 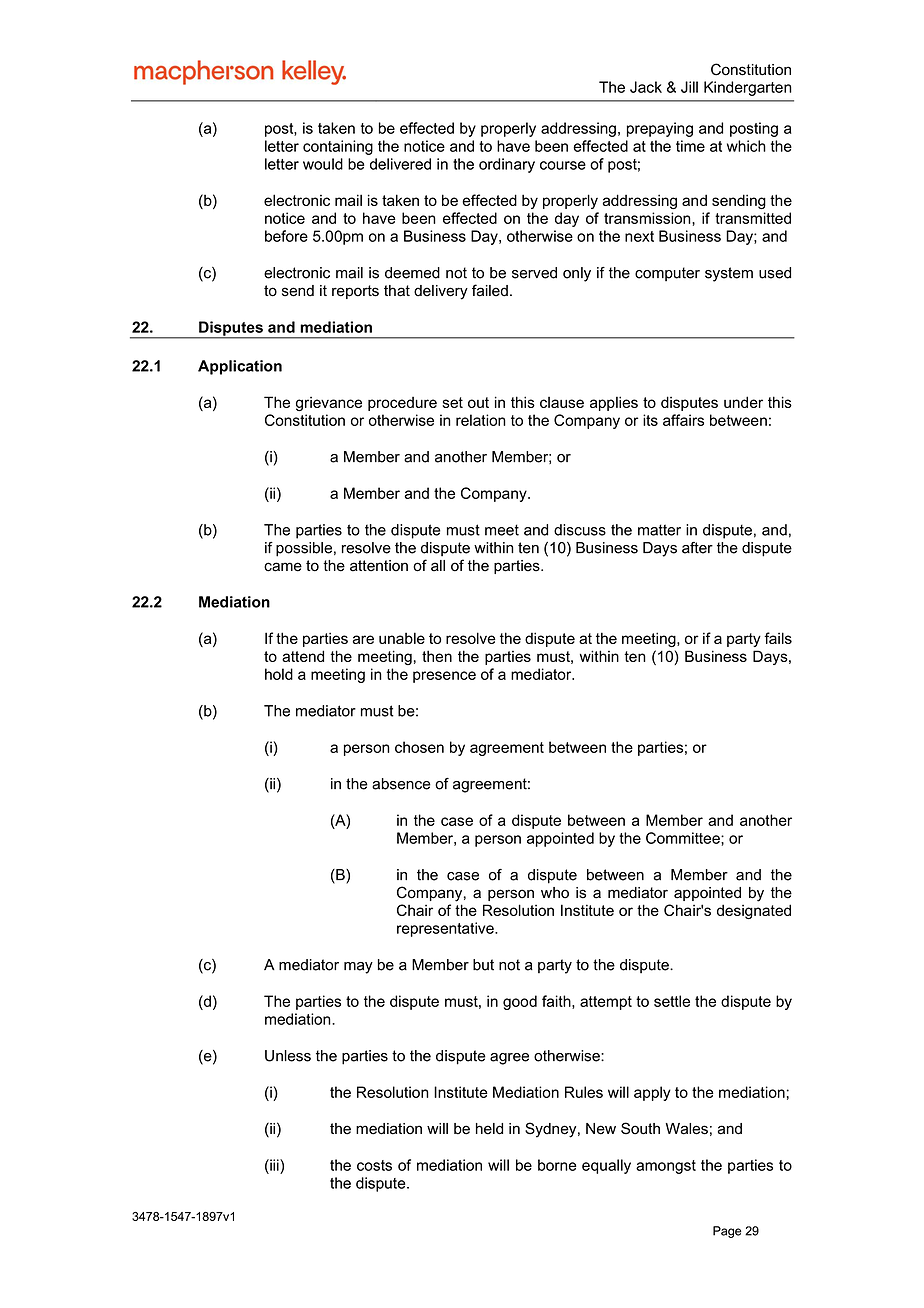 What do you see at coordinates (444, 677) in the screenshot?
I see `presence` at bounding box center [444, 677].
